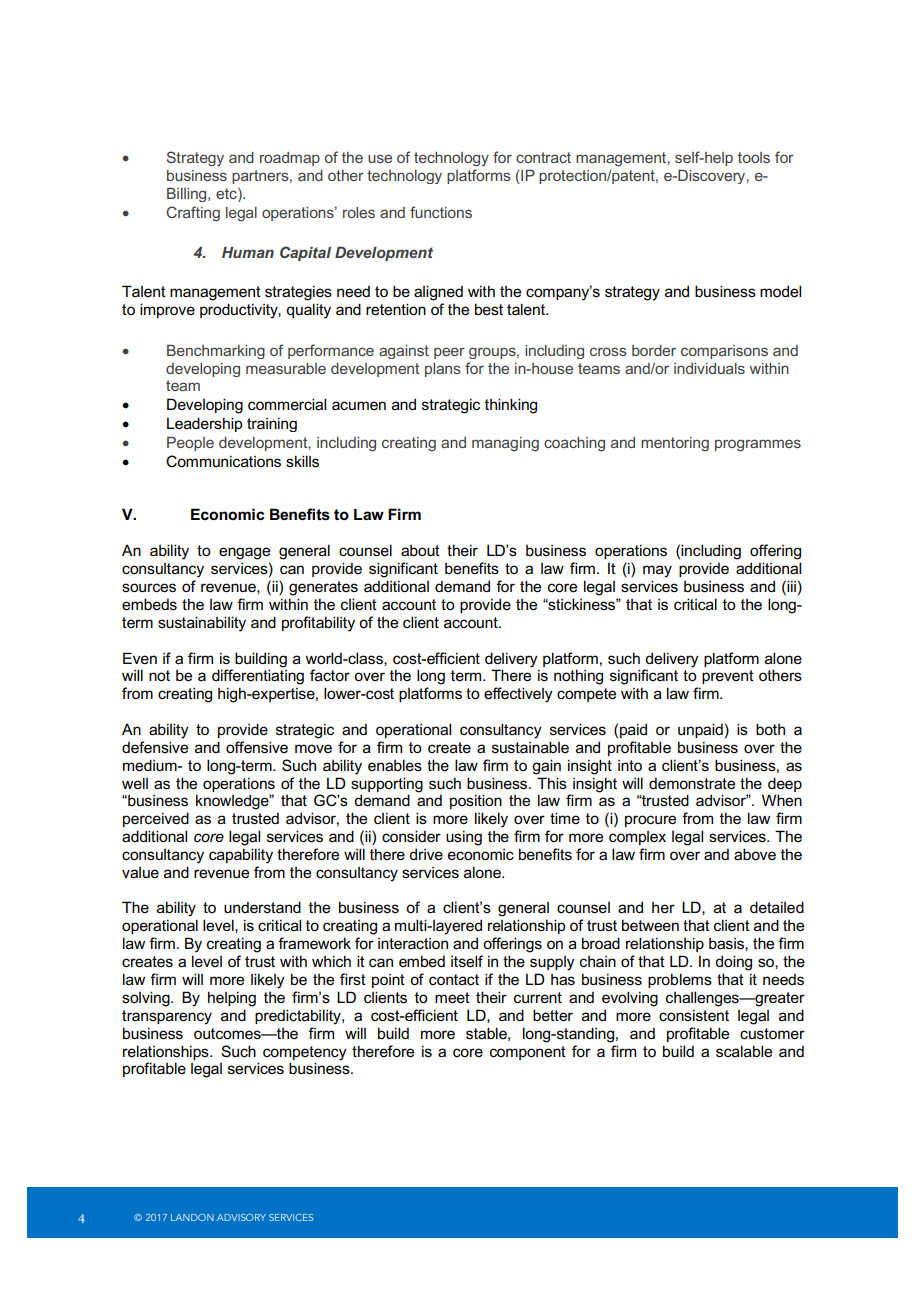  I want to click on scalable, so click(744, 1051).
